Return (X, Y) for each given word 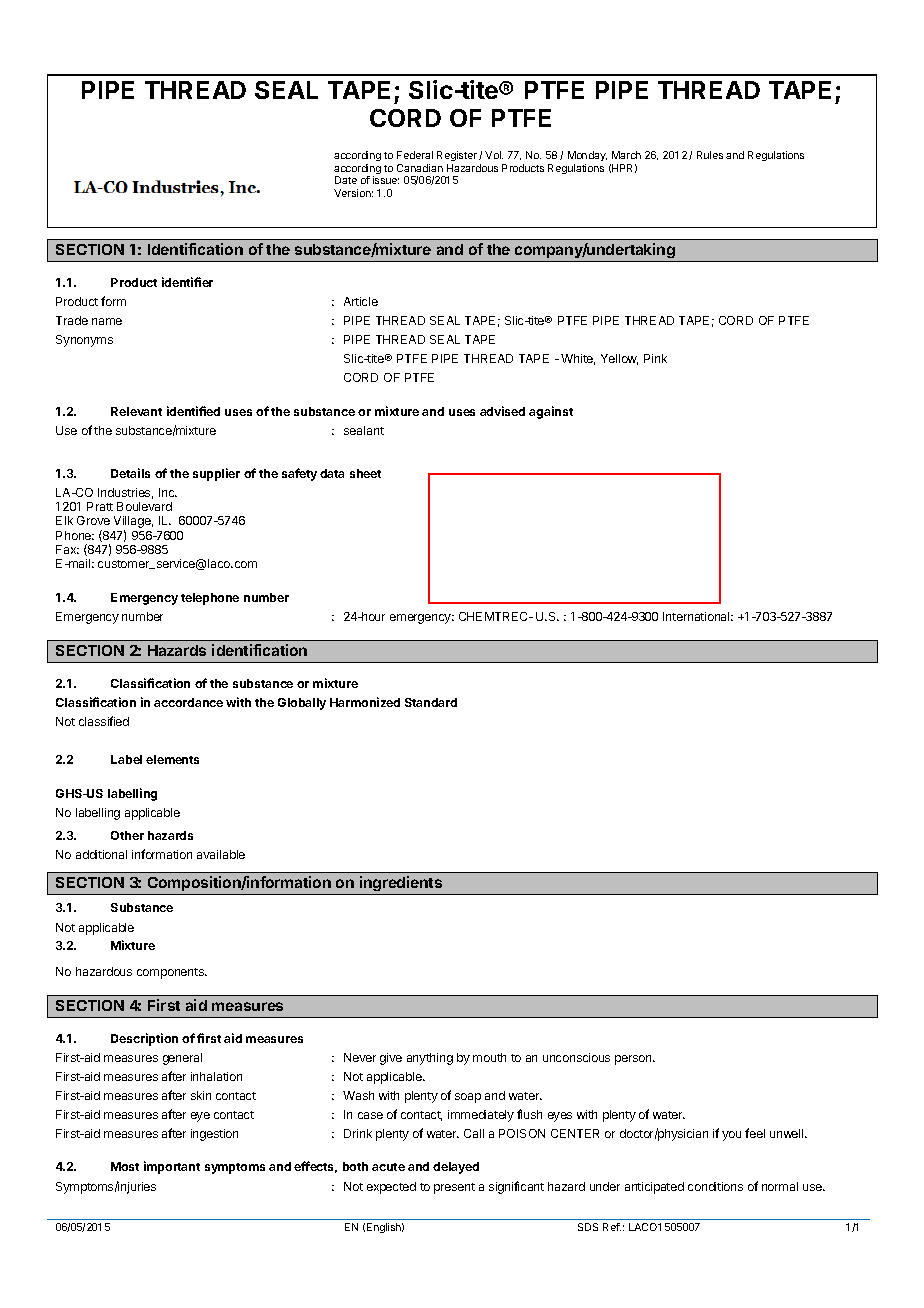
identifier (187, 282)
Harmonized (365, 702)
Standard (431, 702)
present (454, 1188)
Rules (710, 155)
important (172, 1167)
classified (104, 721)
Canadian (420, 168)
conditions (715, 1186)
